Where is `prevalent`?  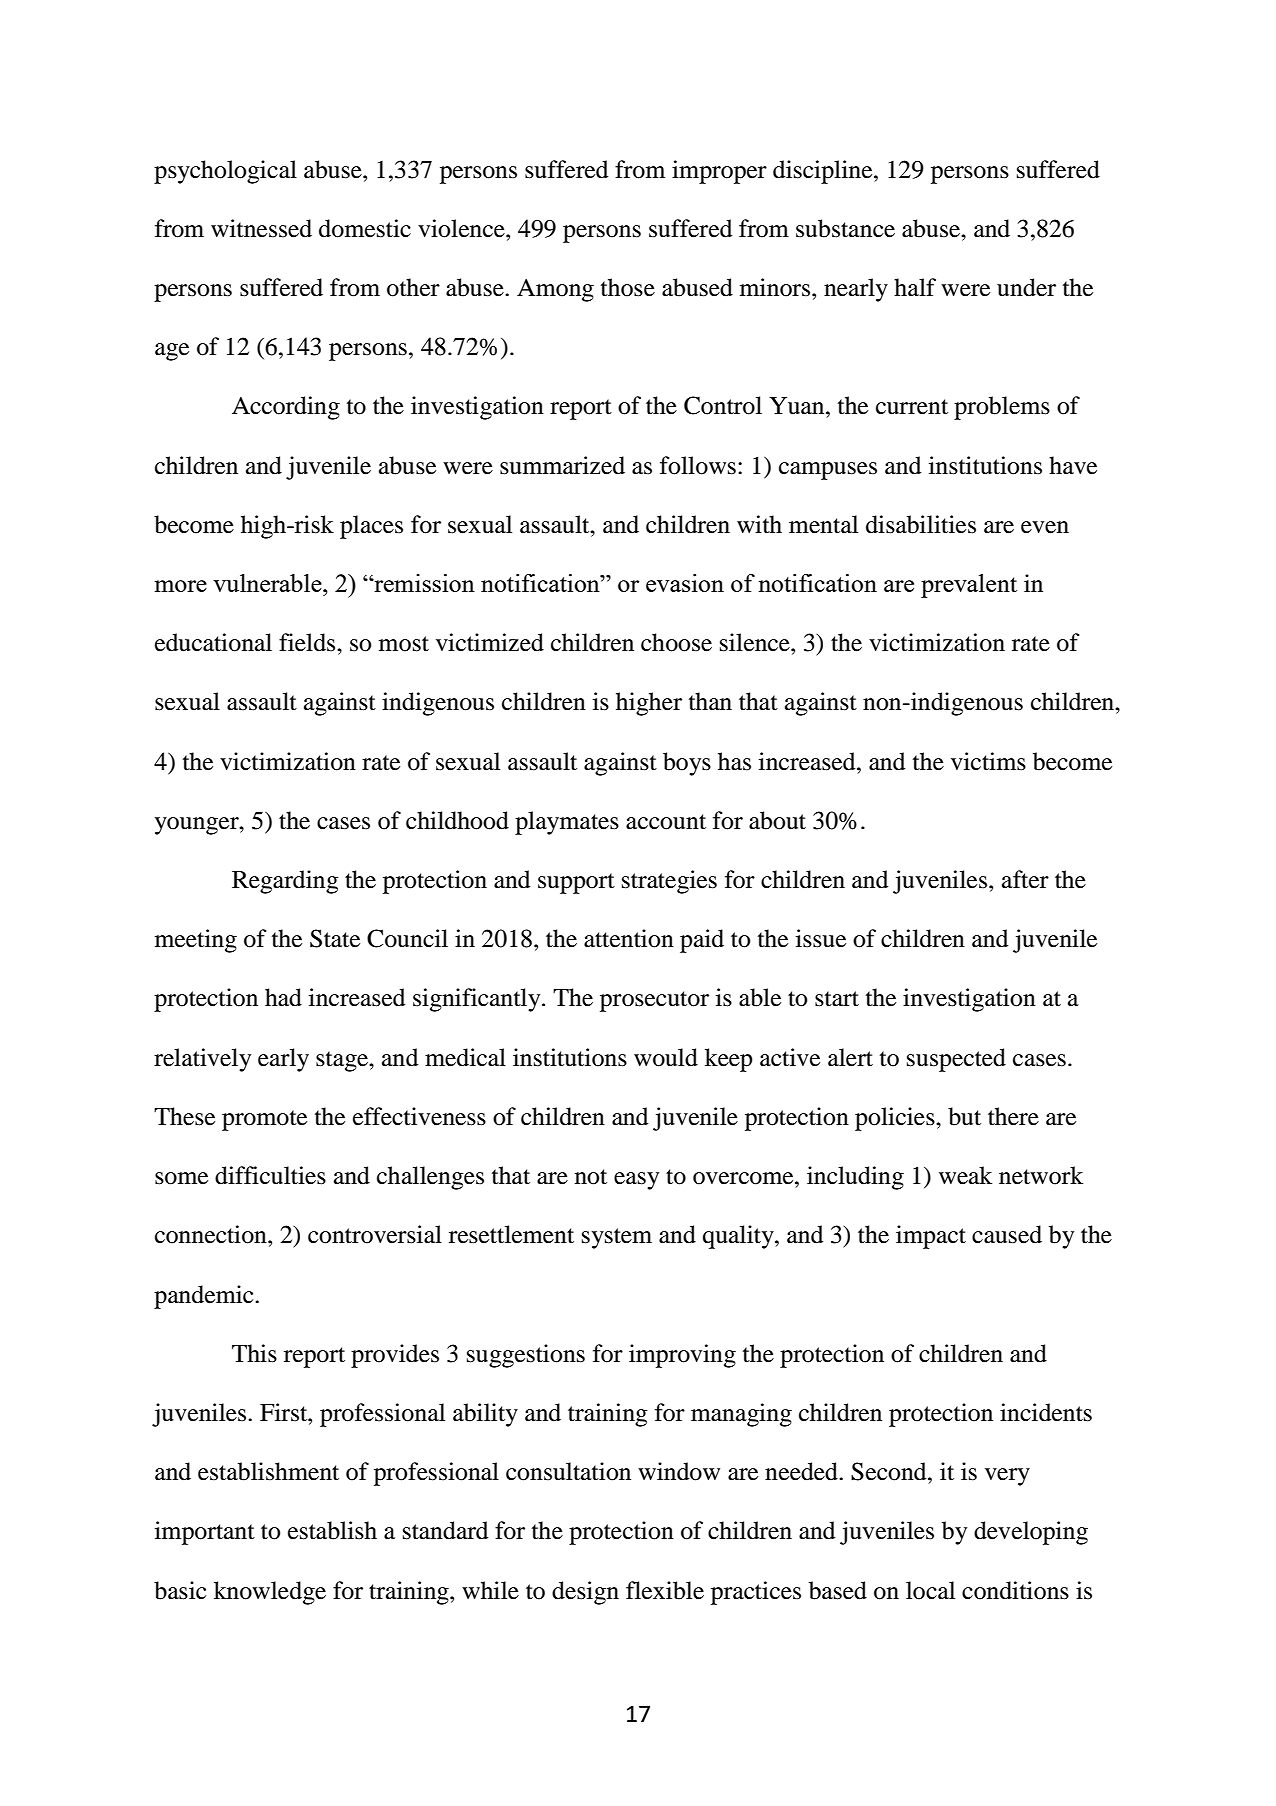 prevalent is located at coordinates (969, 586).
